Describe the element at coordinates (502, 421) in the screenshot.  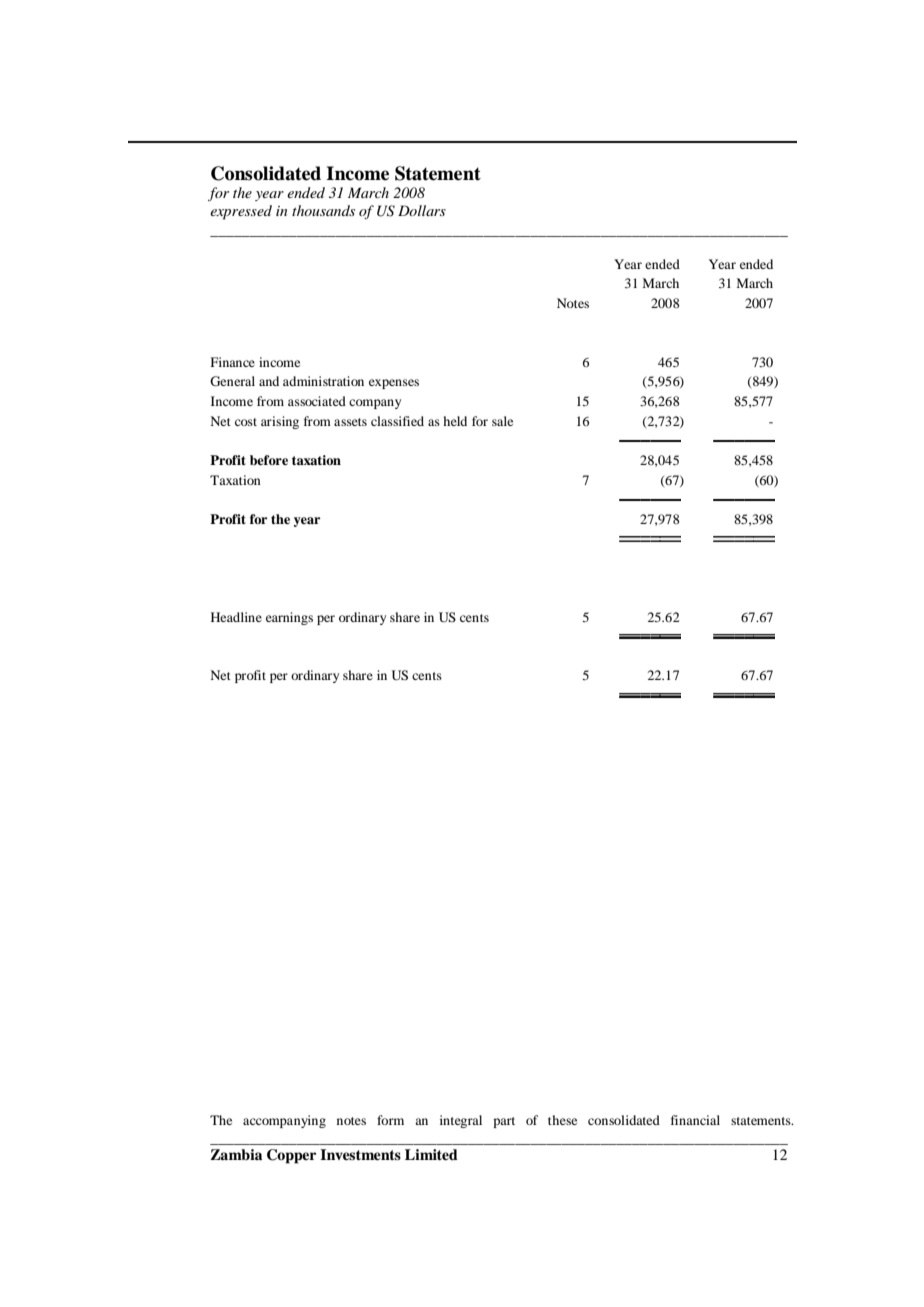
I see `sale` at that location.
